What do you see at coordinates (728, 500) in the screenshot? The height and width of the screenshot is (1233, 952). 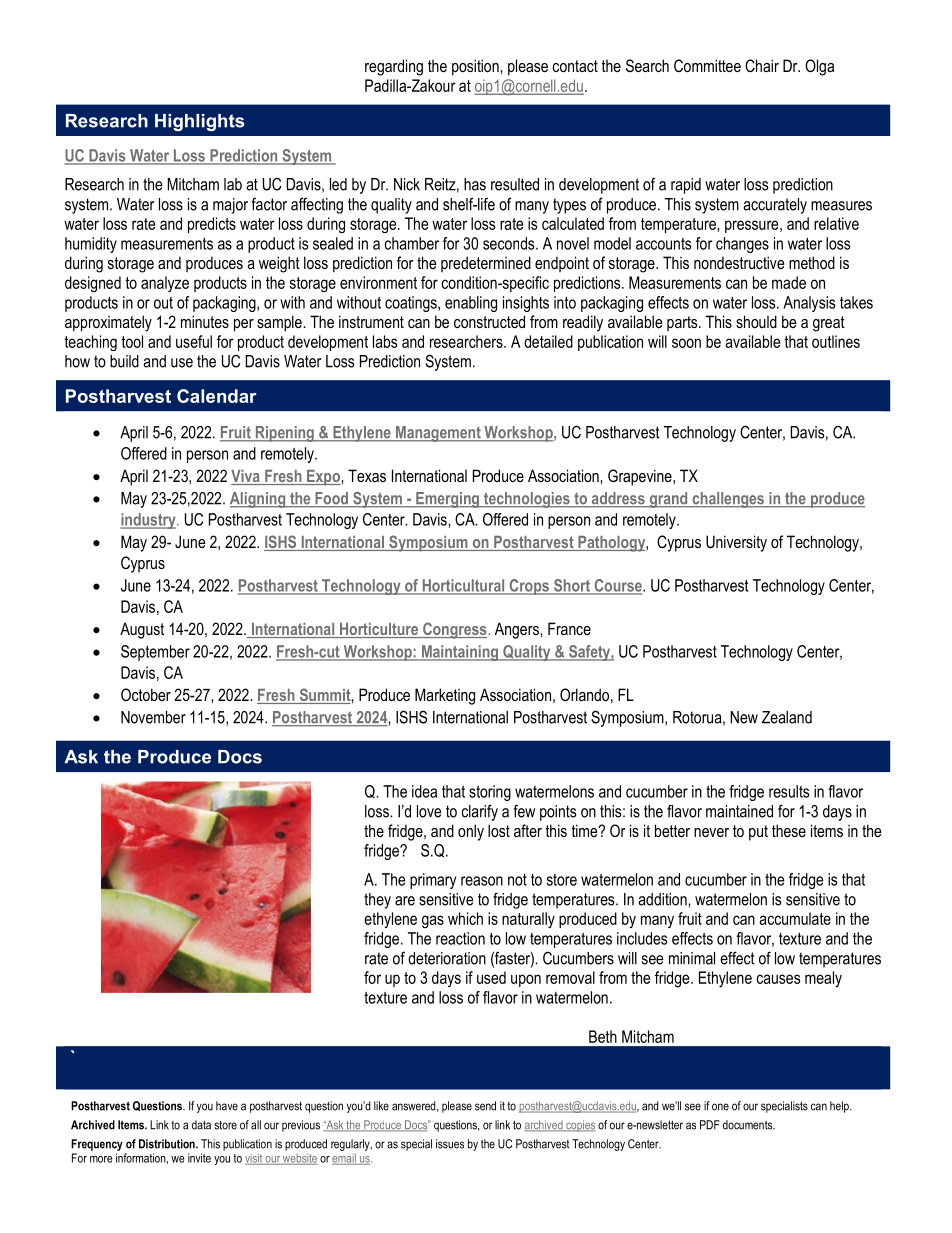 I see `challenges` at bounding box center [728, 500].
